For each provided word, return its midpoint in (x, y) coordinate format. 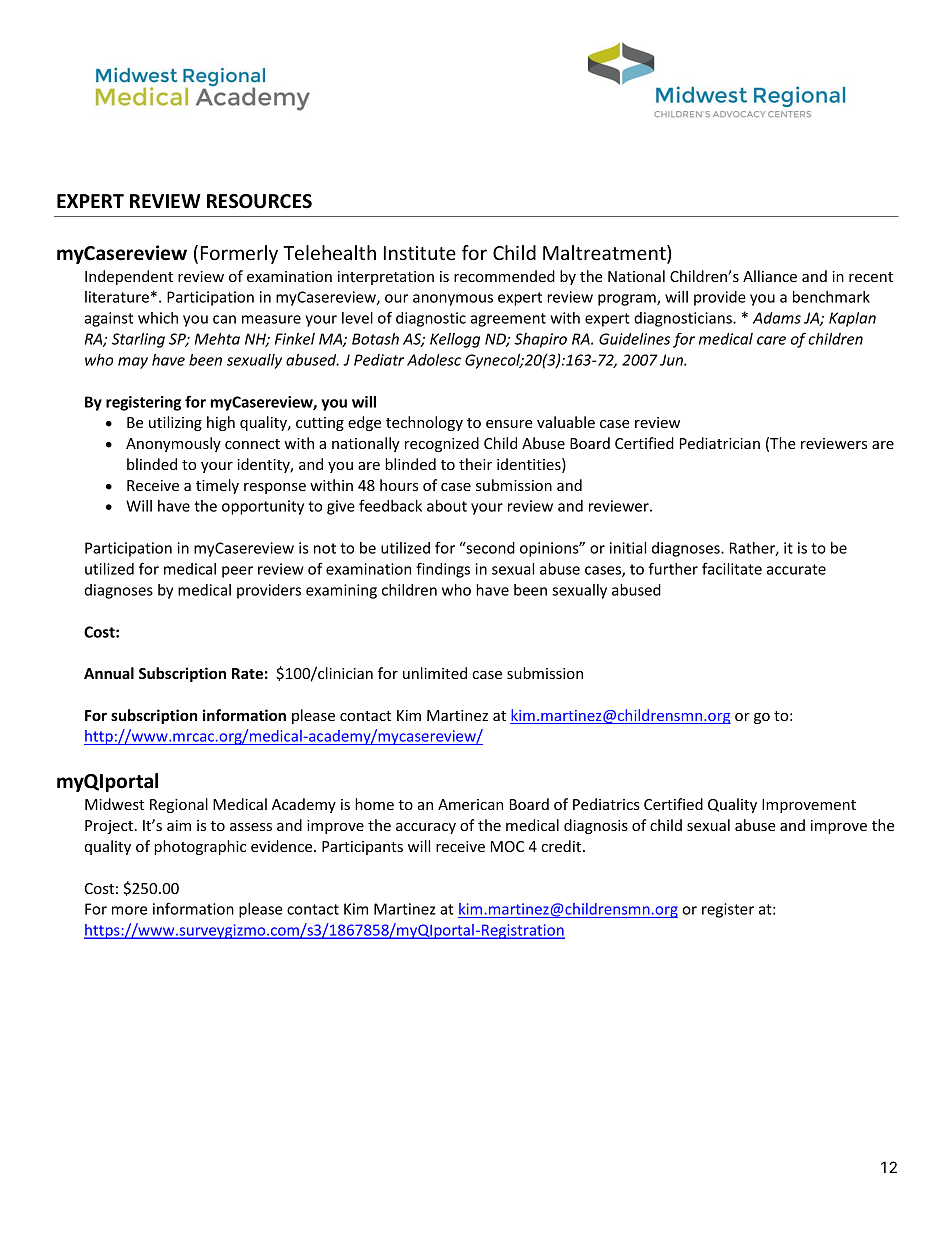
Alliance (770, 276)
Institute (420, 253)
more (129, 910)
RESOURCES (259, 201)
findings (443, 570)
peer (237, 572)
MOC (507, 846)
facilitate (732, 568)
